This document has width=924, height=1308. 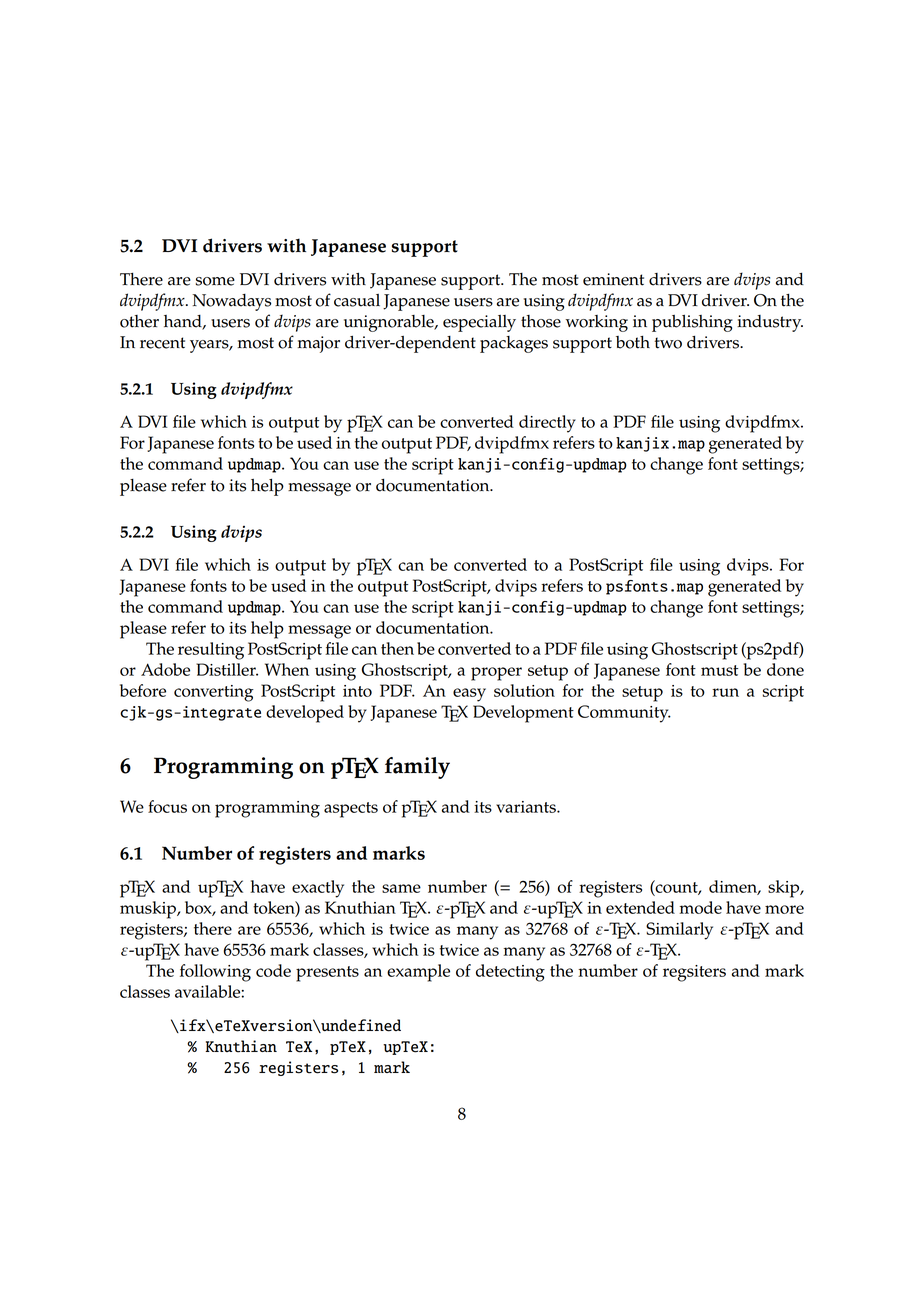 I want to click on converting, so click(x=214, y=693).
